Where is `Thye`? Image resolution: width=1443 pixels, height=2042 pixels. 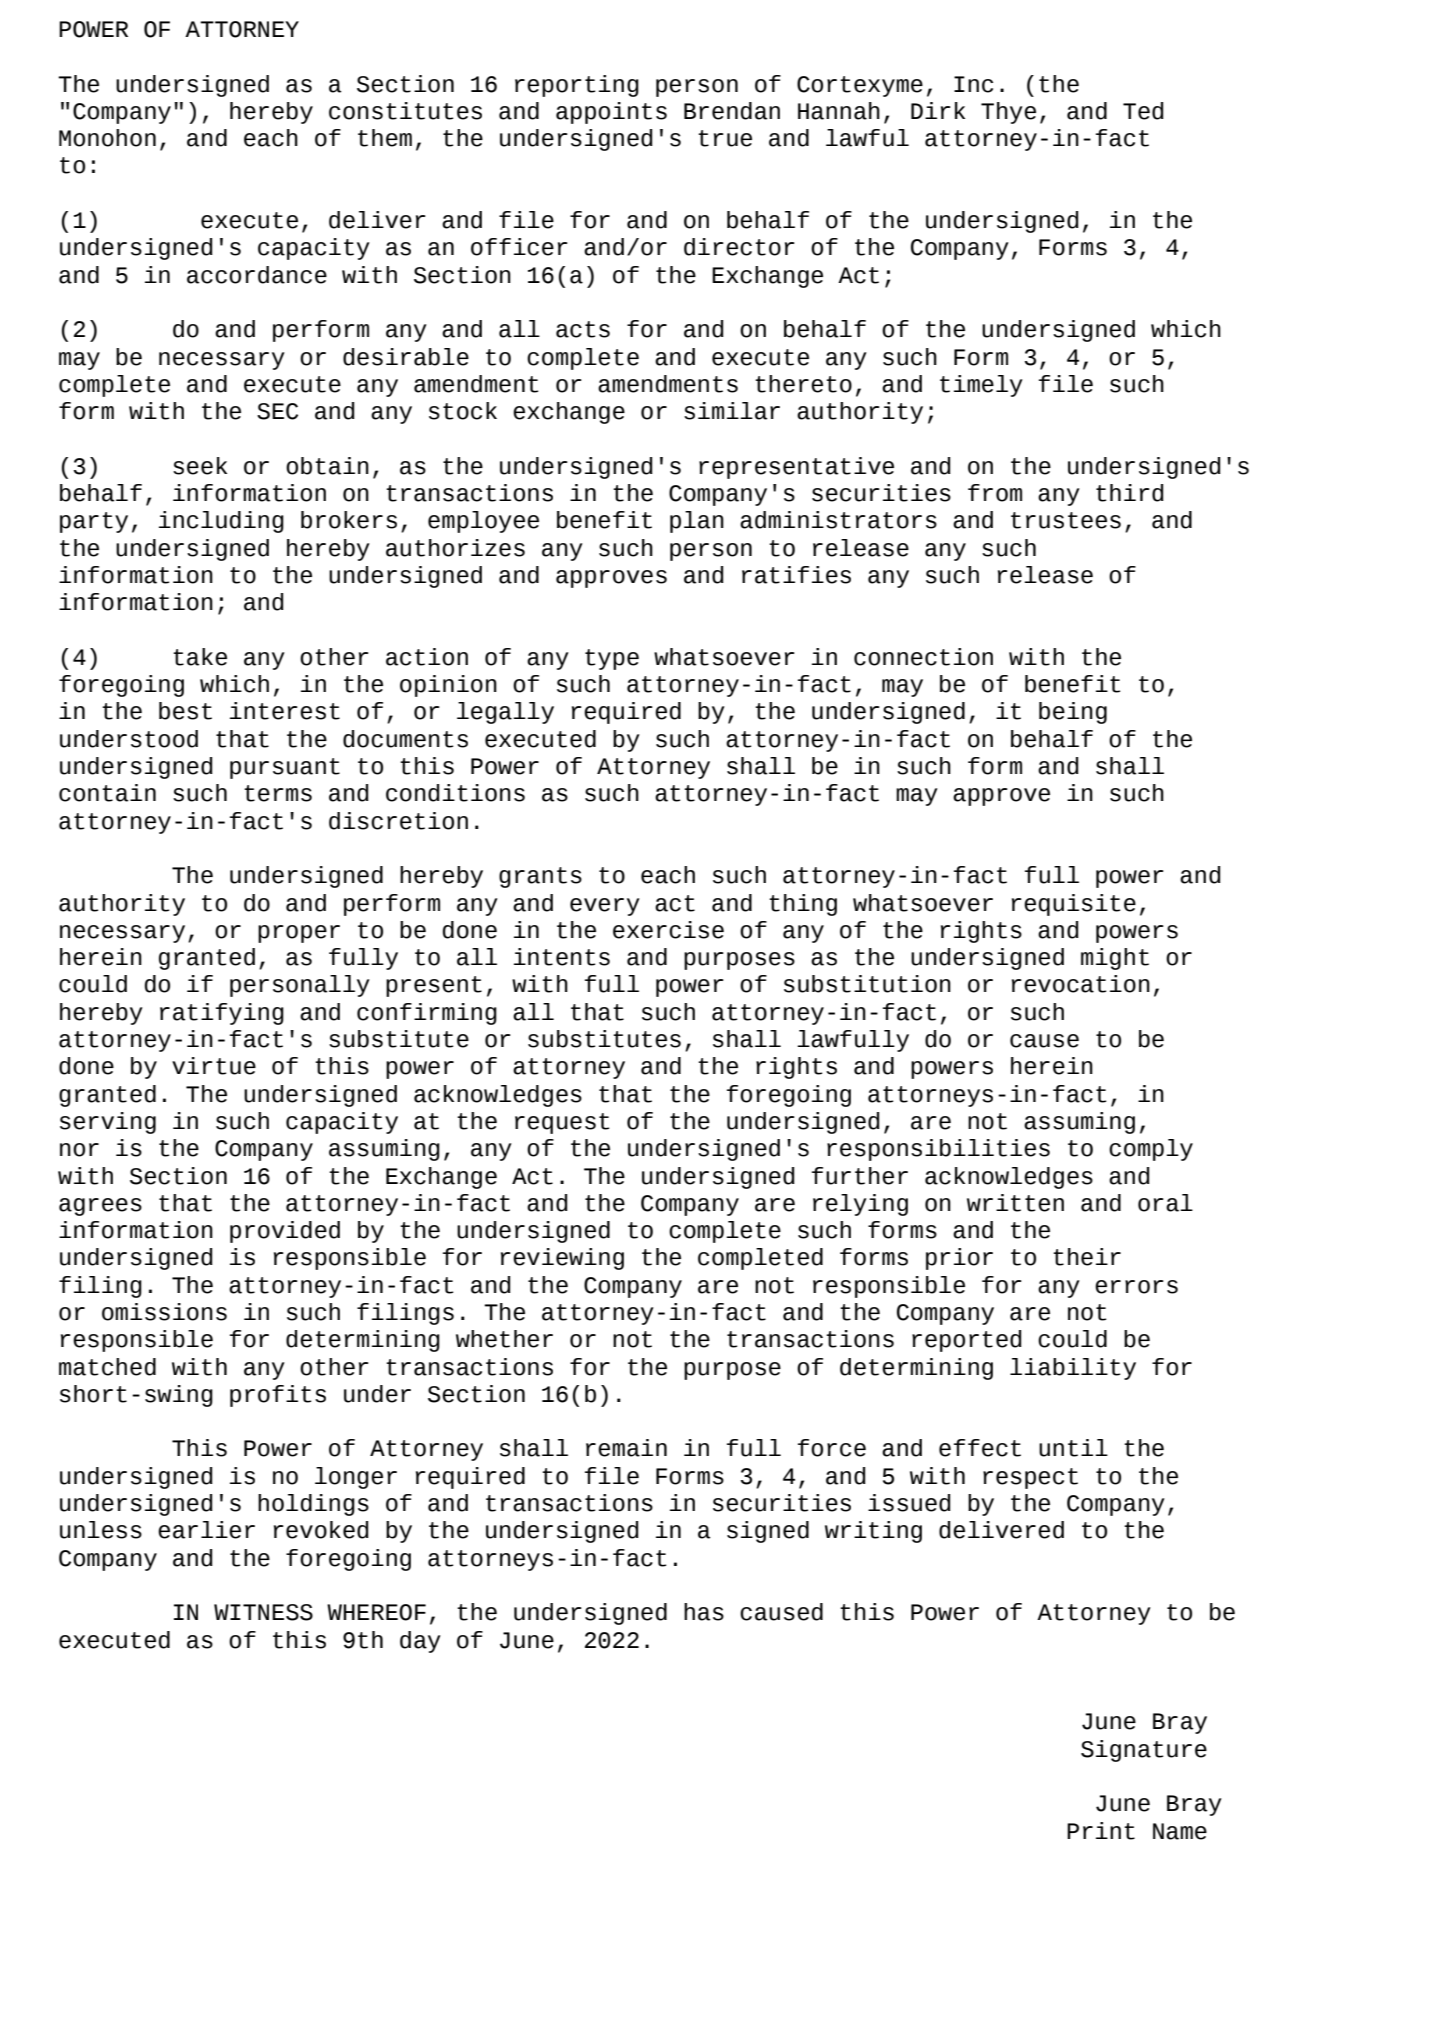 Thye is located at coordinates (1008, 113).
